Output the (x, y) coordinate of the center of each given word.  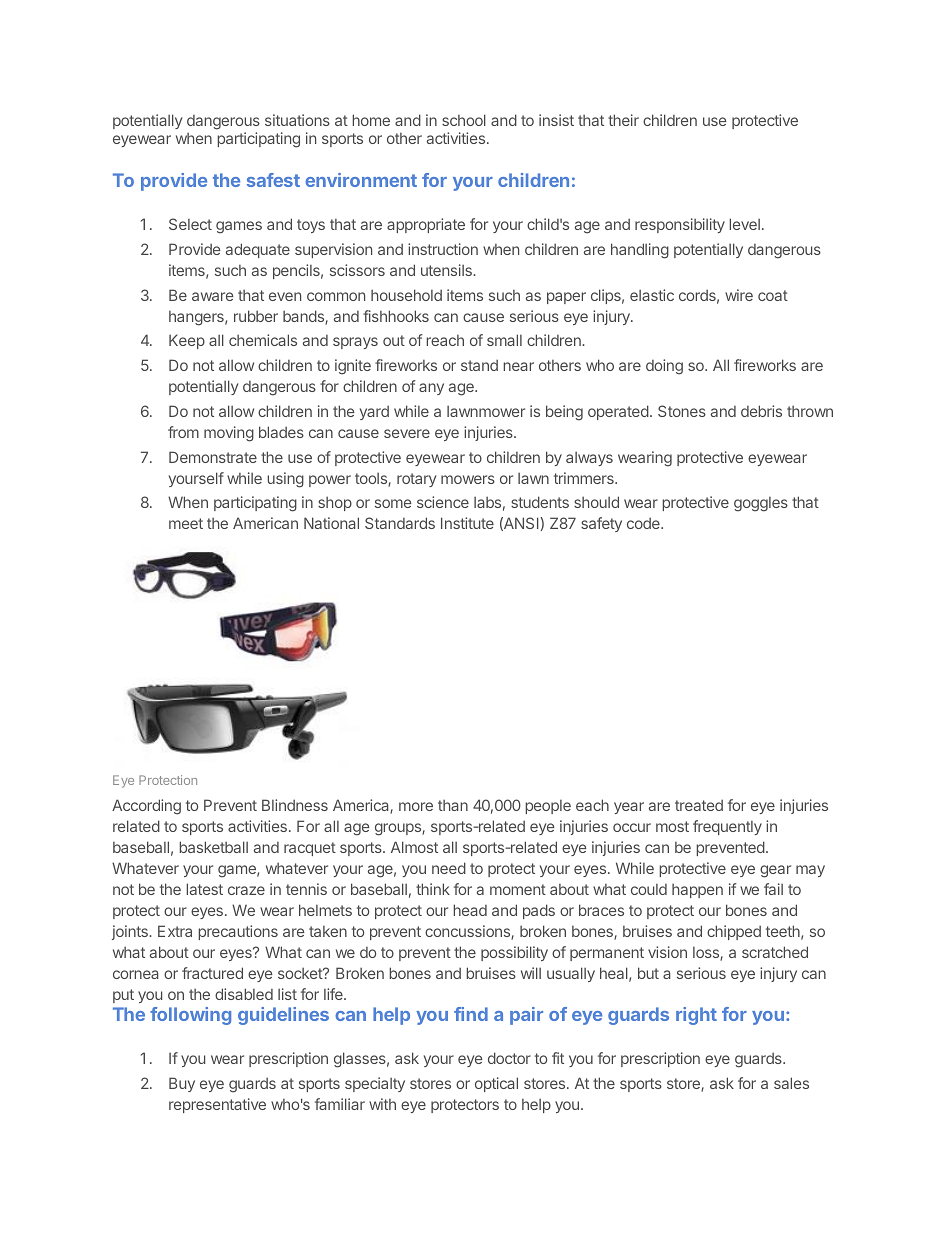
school (464, 120)
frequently (727, 827)
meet (186, 523)
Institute (467, 523)
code (644, 523)
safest (273, 180)
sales (791, 1083)
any (431, 389)
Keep (187, 341)
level (744, 224)
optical (496, 1084)
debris (761, 411)
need (449, 868)
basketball (213, 847)
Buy (182, 1084)
